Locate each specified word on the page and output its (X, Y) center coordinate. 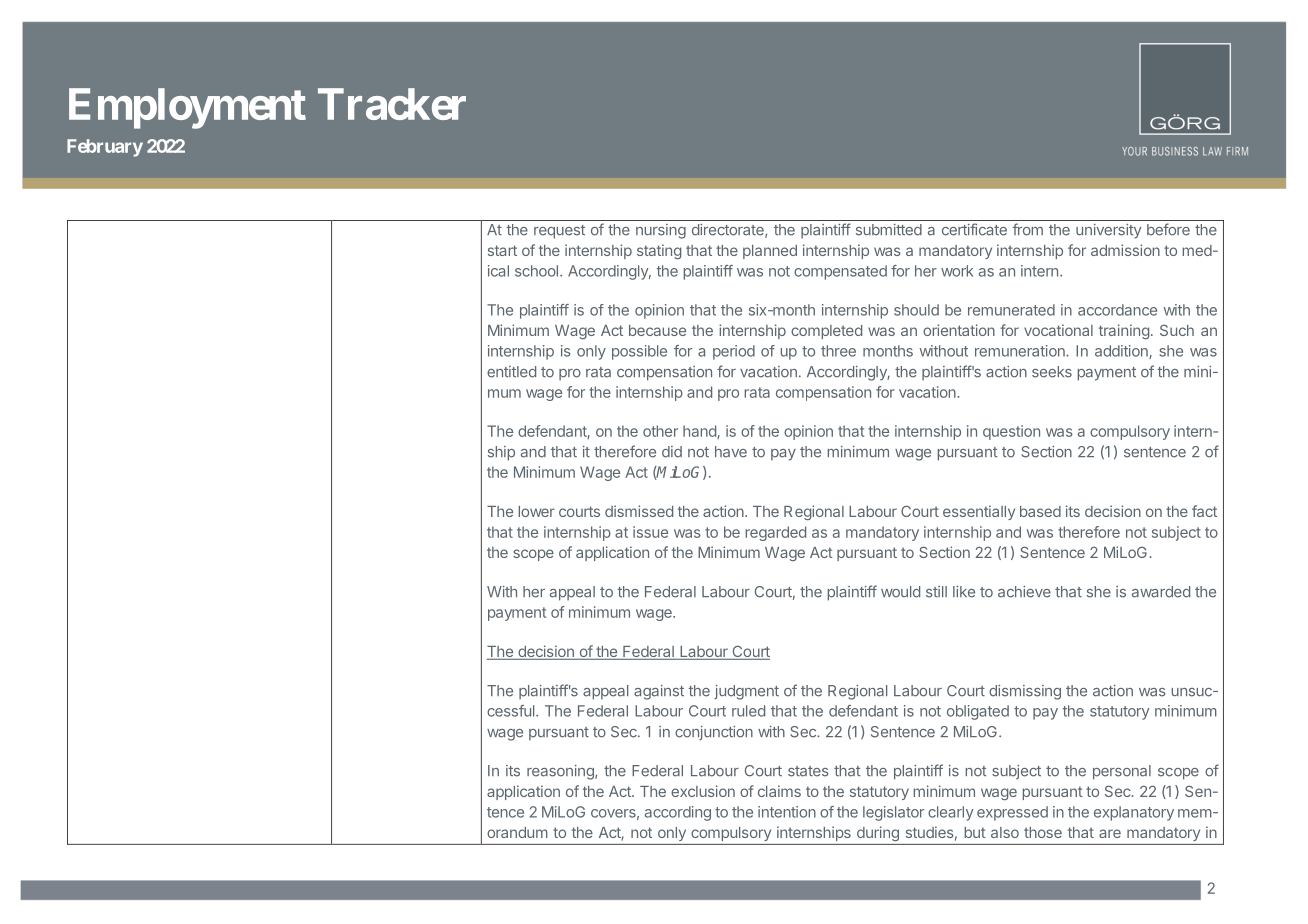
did (672, 452)
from (1027, 229)
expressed (1012, 813)
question (1011, 432)
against (659, 692)
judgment (746, 692)
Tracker (392, 104)
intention (787, 812)
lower (537, 511)
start (502, 250)
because (657, 330)
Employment (187, 108)
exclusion (703, 791)
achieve (1024, 592)
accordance (1117, 310)
